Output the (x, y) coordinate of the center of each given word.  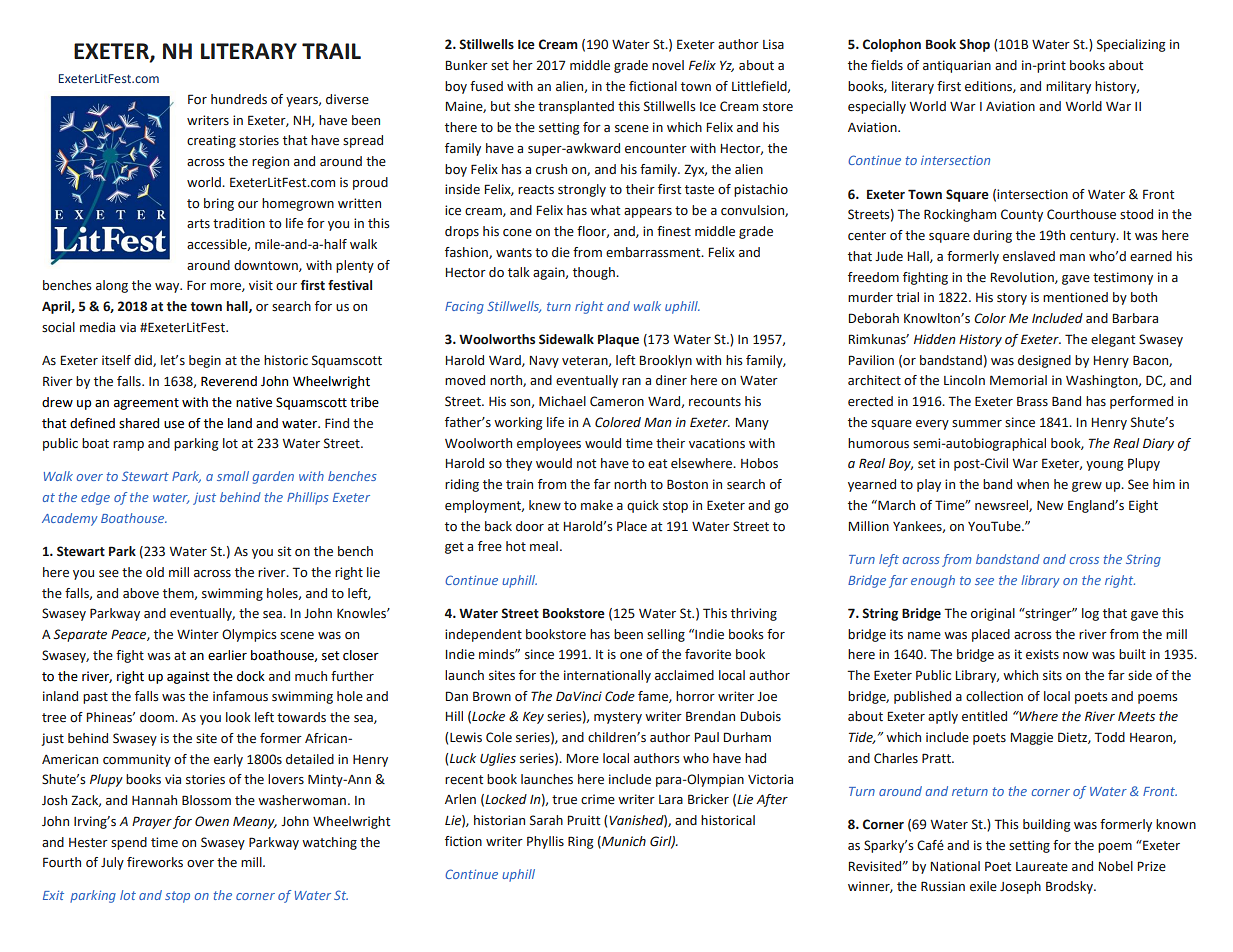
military (1068, 87)
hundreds (239, 99)
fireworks (155, 862)
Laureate (1042, 867)
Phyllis (545, 842)
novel (668, 65)
